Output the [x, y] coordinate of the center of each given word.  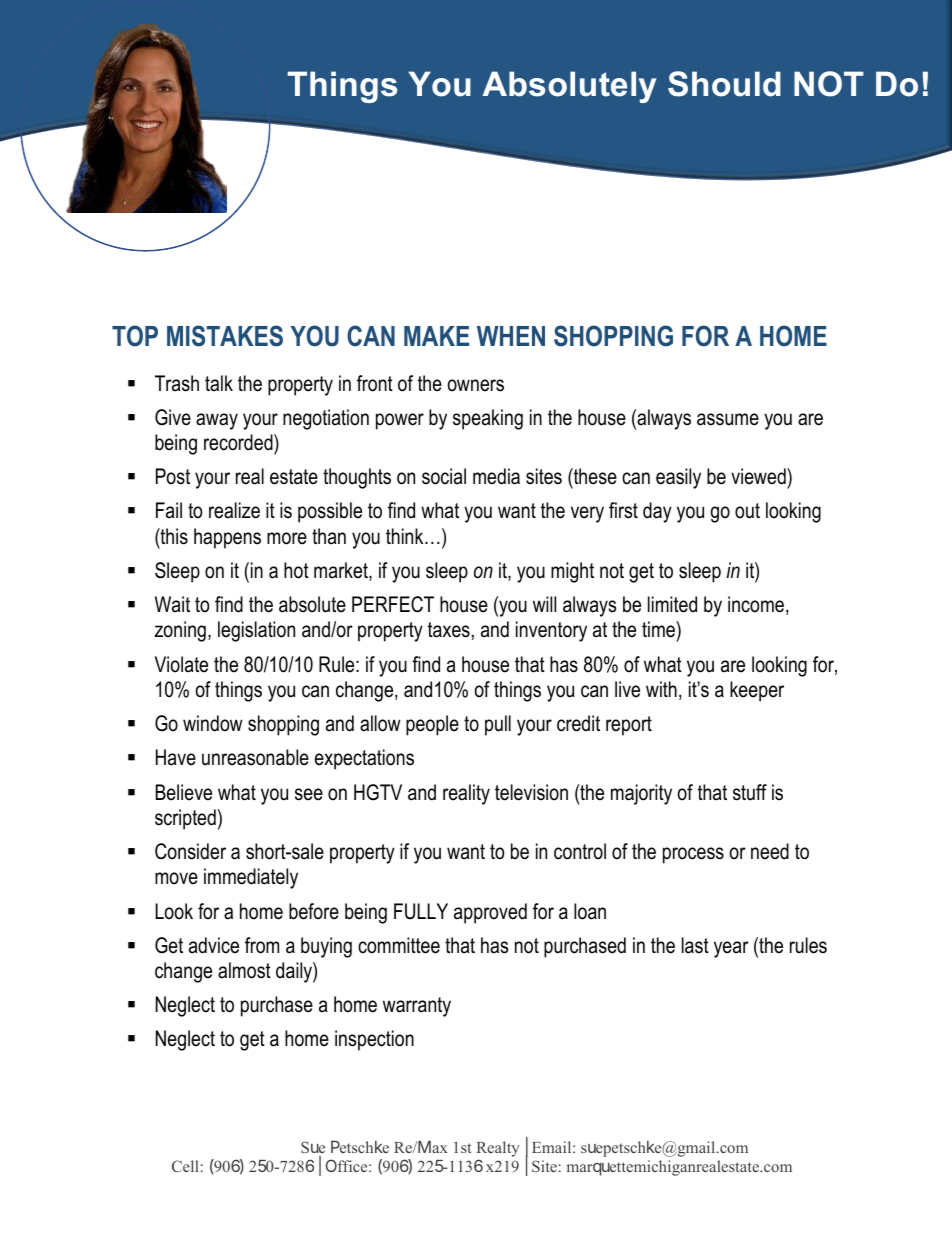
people [432, 725]
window [213, 723]
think [406, 536]
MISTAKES [225, 336]
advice [214, 945]
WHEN [511, 336]
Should [724, 84]
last [695, 945]
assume [728, 419]
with [661, 689]
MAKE [436, 336]
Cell [185, 1166]
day [657, 512]
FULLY [421, 911]
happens [227, 538]
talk [219, 383]
